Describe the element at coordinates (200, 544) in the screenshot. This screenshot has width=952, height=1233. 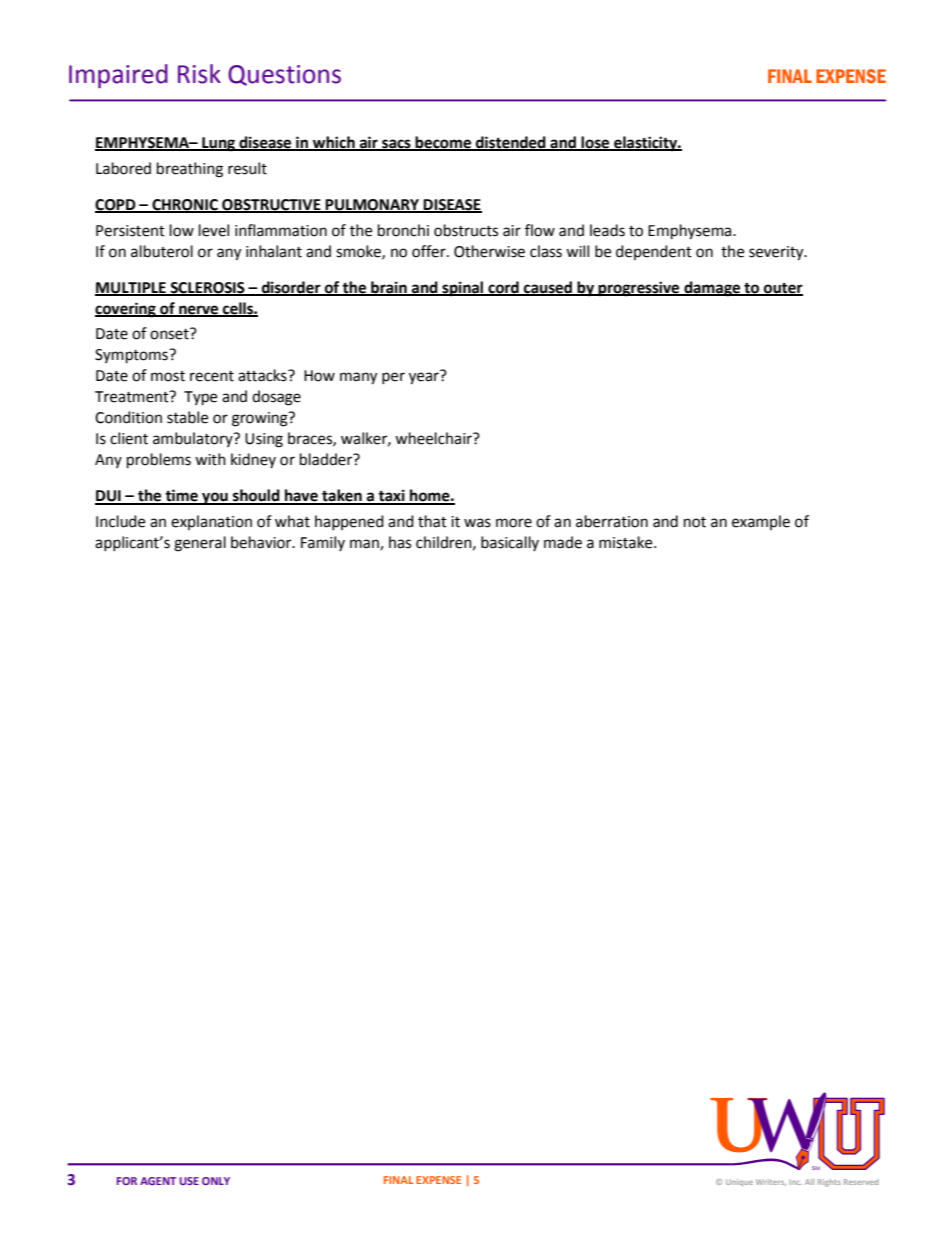
I see `general` at that location.
